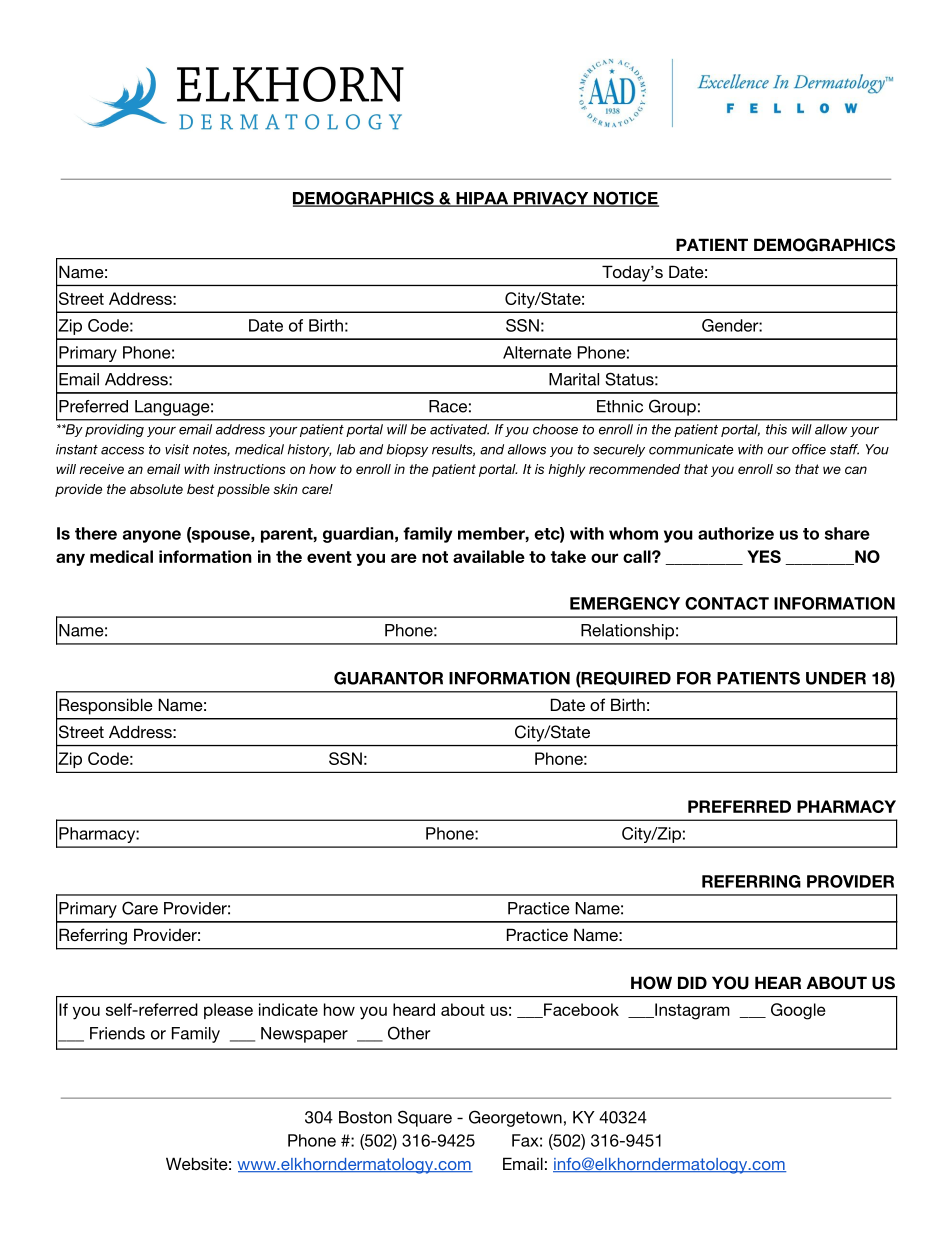  I want to click on Square, so click(425, 1118).
